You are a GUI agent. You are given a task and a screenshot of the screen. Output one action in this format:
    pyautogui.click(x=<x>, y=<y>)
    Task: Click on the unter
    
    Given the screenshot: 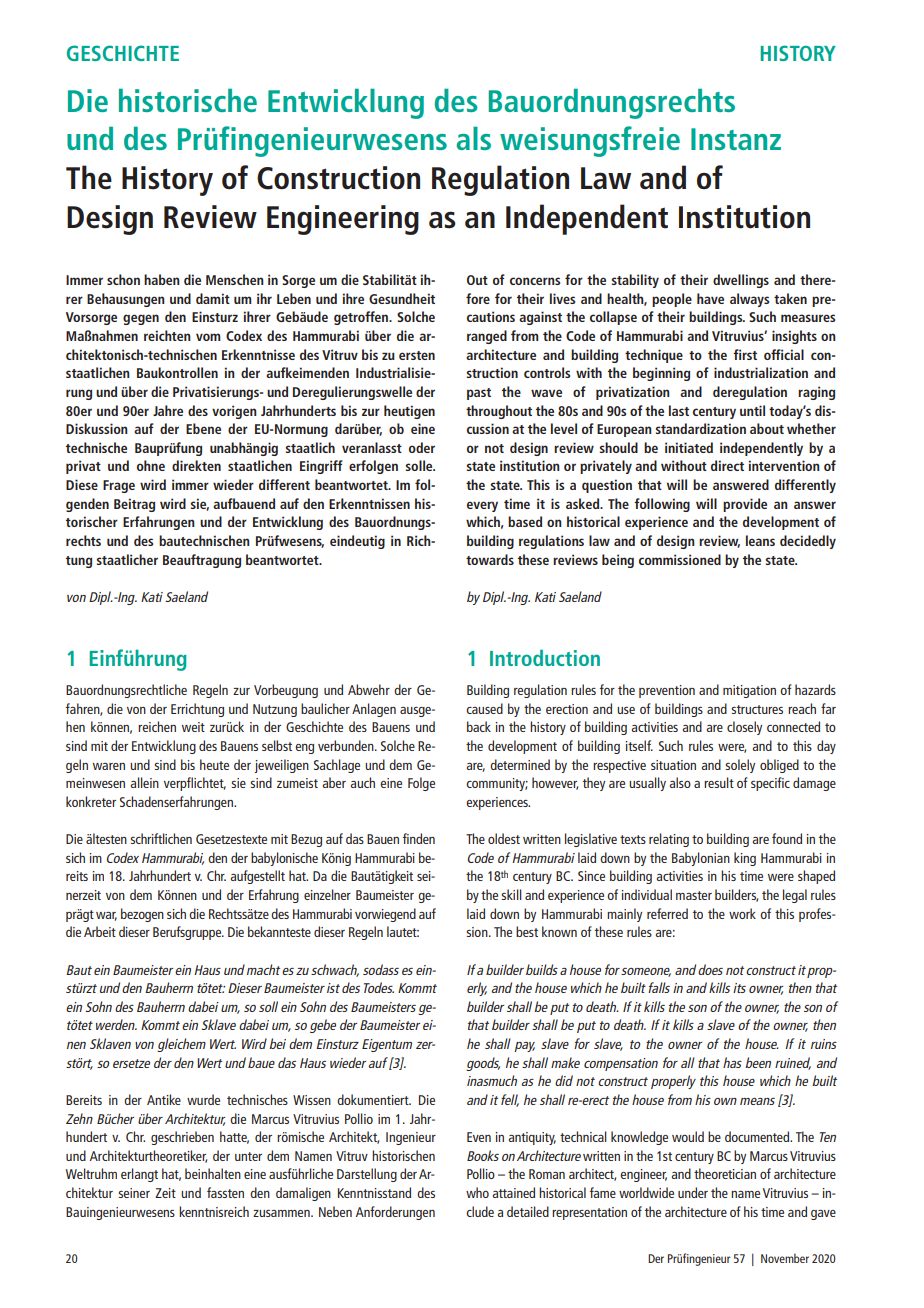 What is the action you would take?
    pyautogui.click(x=248, y=1156)
